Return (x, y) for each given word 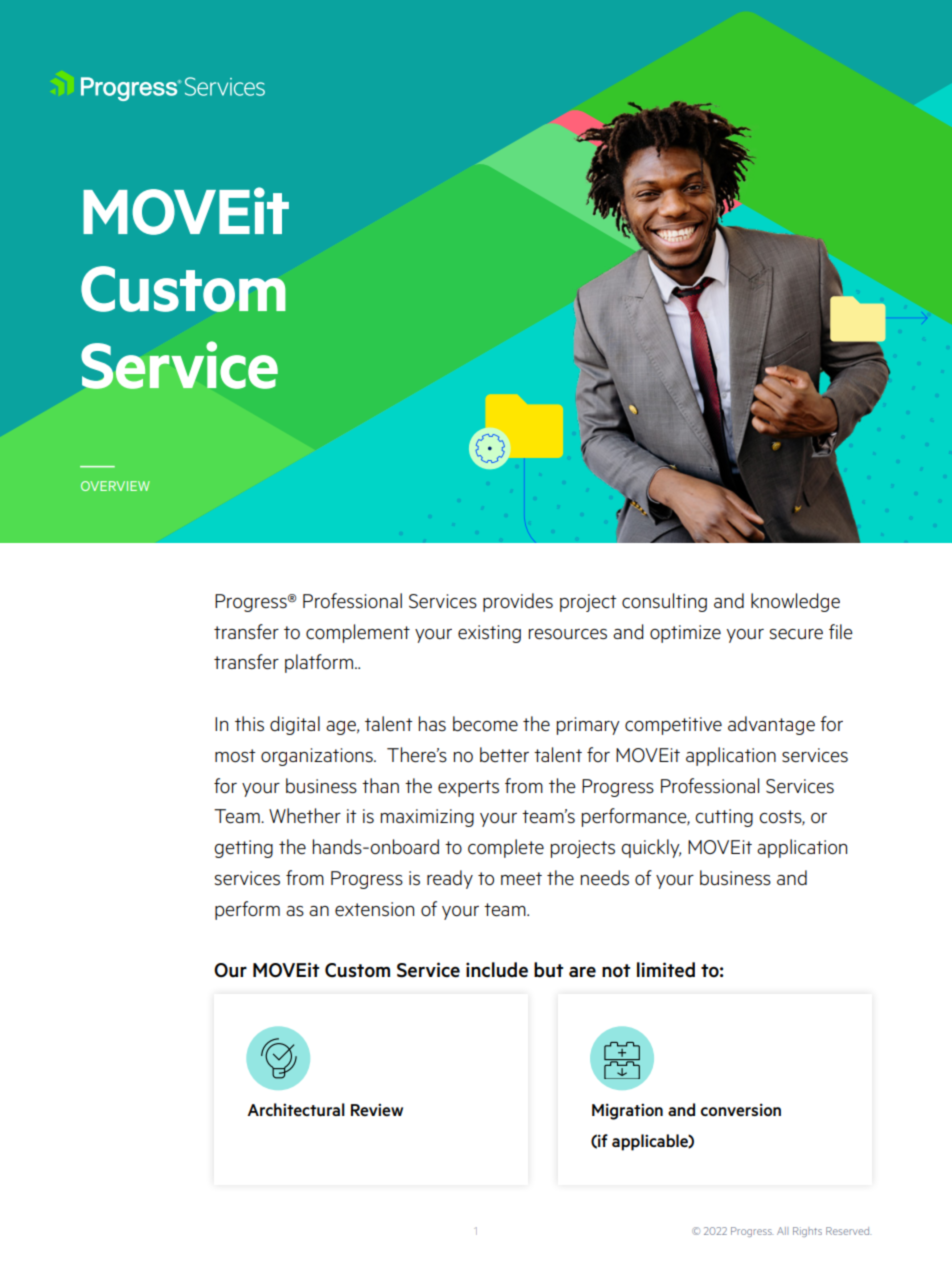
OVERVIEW (115, 486)
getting (243, 849)
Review (377, 1109)
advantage (771, 725)
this (249, 724)
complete (506, 848)
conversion (741, 1109)
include (497, 970)
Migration (627, 1111)
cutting (724, 818)
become (485, 723)
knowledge (795, 602)
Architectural (296, 1109)
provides (518, 602)
